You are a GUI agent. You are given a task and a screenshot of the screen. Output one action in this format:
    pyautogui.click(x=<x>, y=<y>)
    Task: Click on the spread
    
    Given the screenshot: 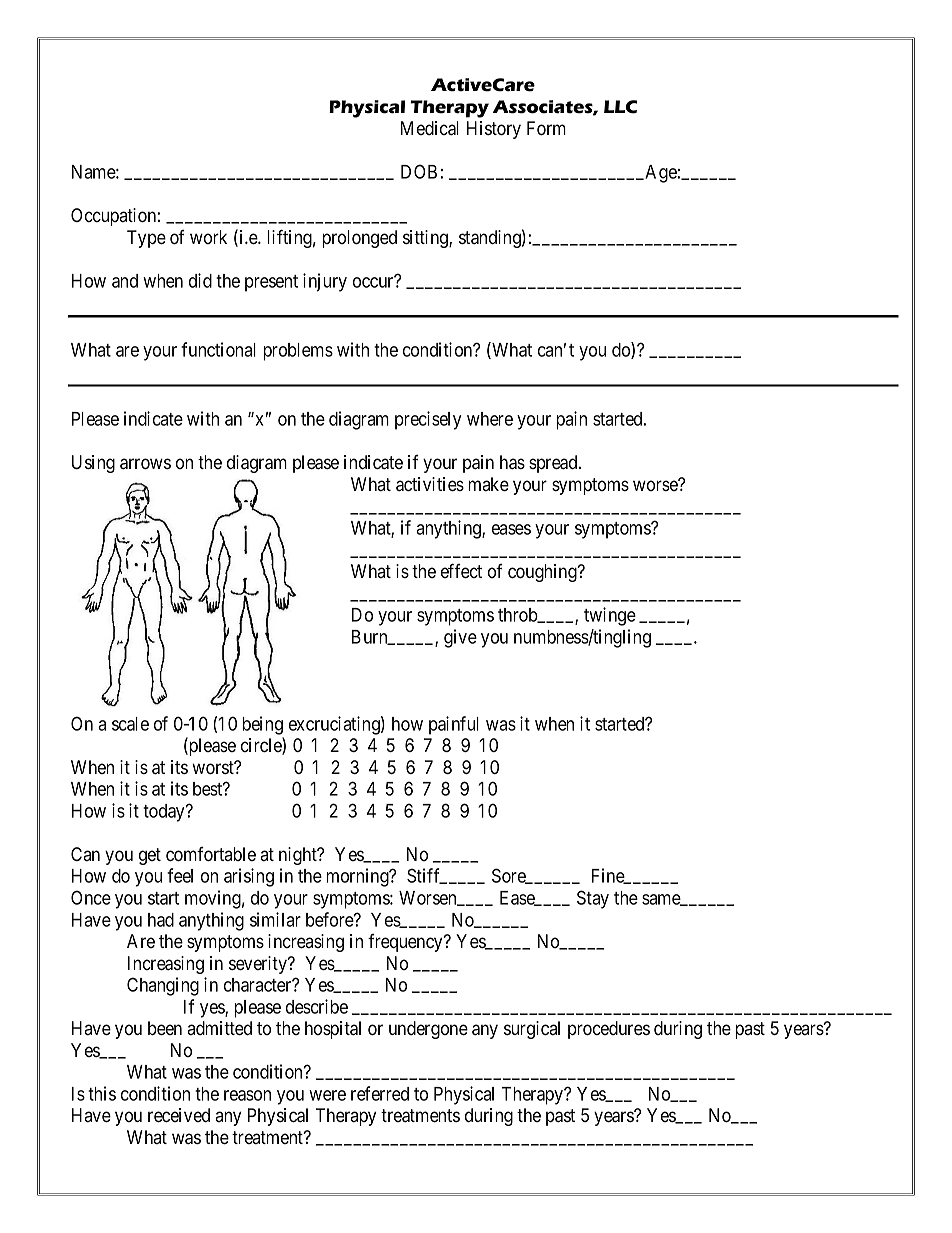 What is the action you would take?
    pyautogui.click(x=554, y=464)
